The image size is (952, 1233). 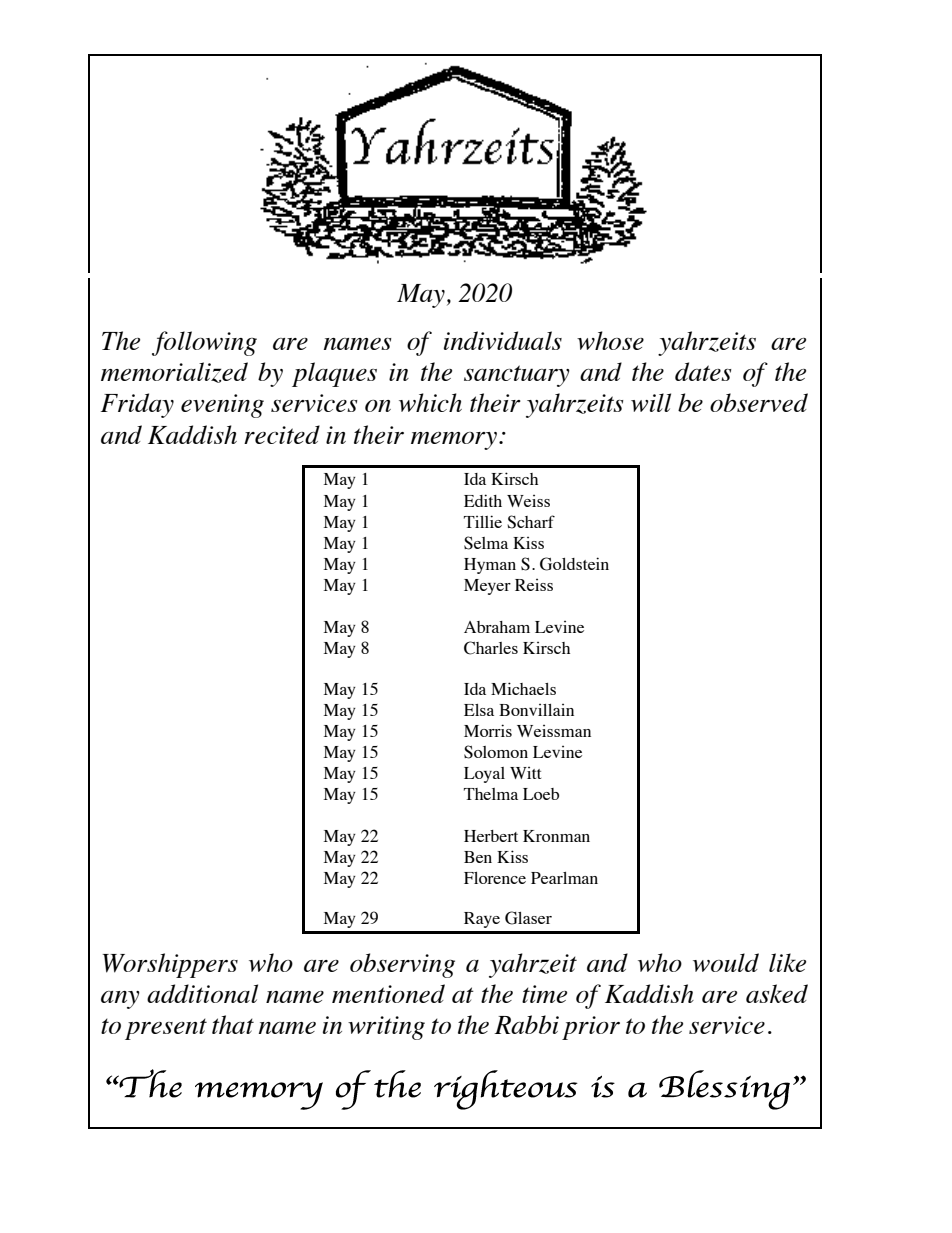 What do you see at coordinates (388, 993) in the screenshot?
I see `mentioned` at bounding box center [388, 993].
